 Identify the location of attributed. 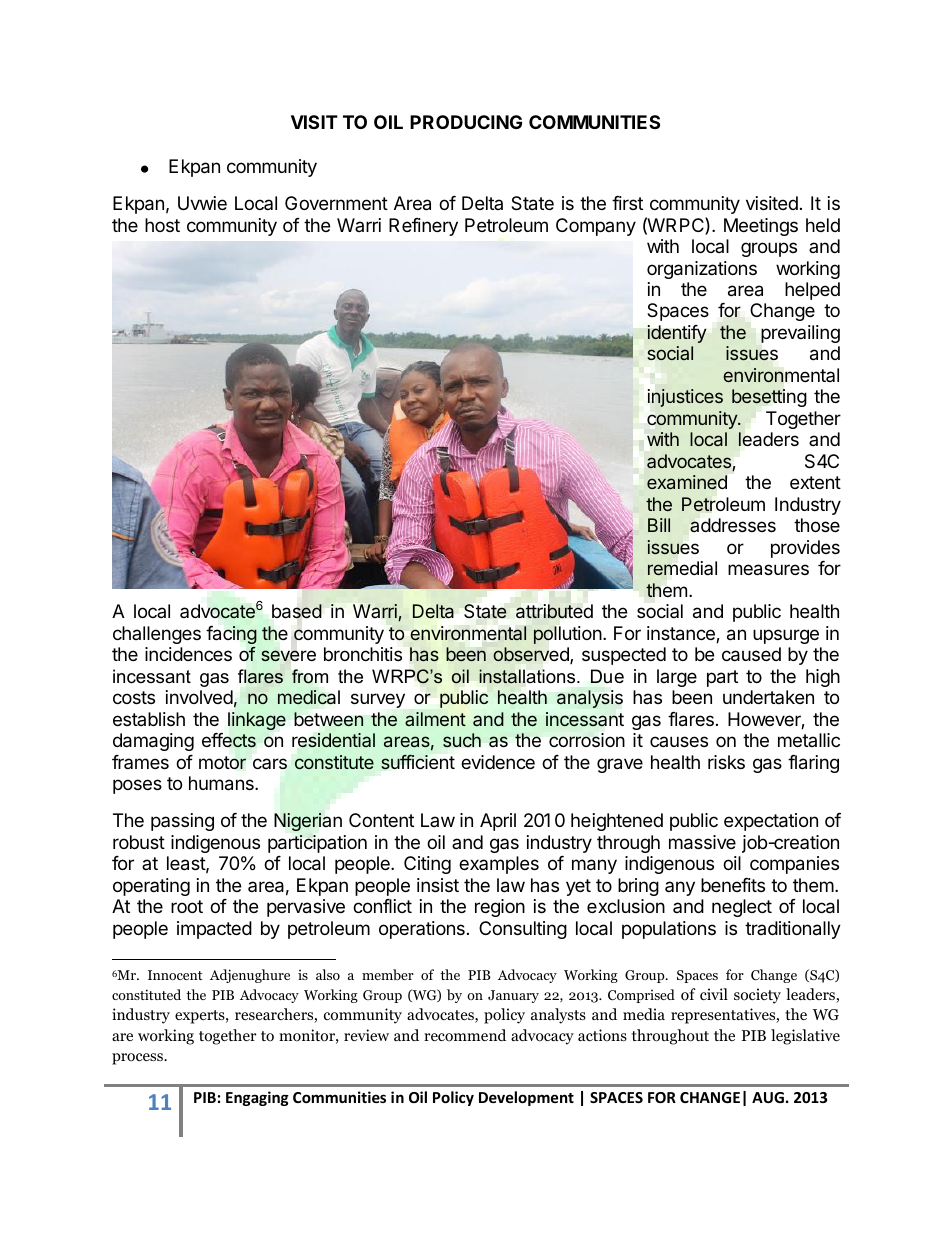
(554, 611).
